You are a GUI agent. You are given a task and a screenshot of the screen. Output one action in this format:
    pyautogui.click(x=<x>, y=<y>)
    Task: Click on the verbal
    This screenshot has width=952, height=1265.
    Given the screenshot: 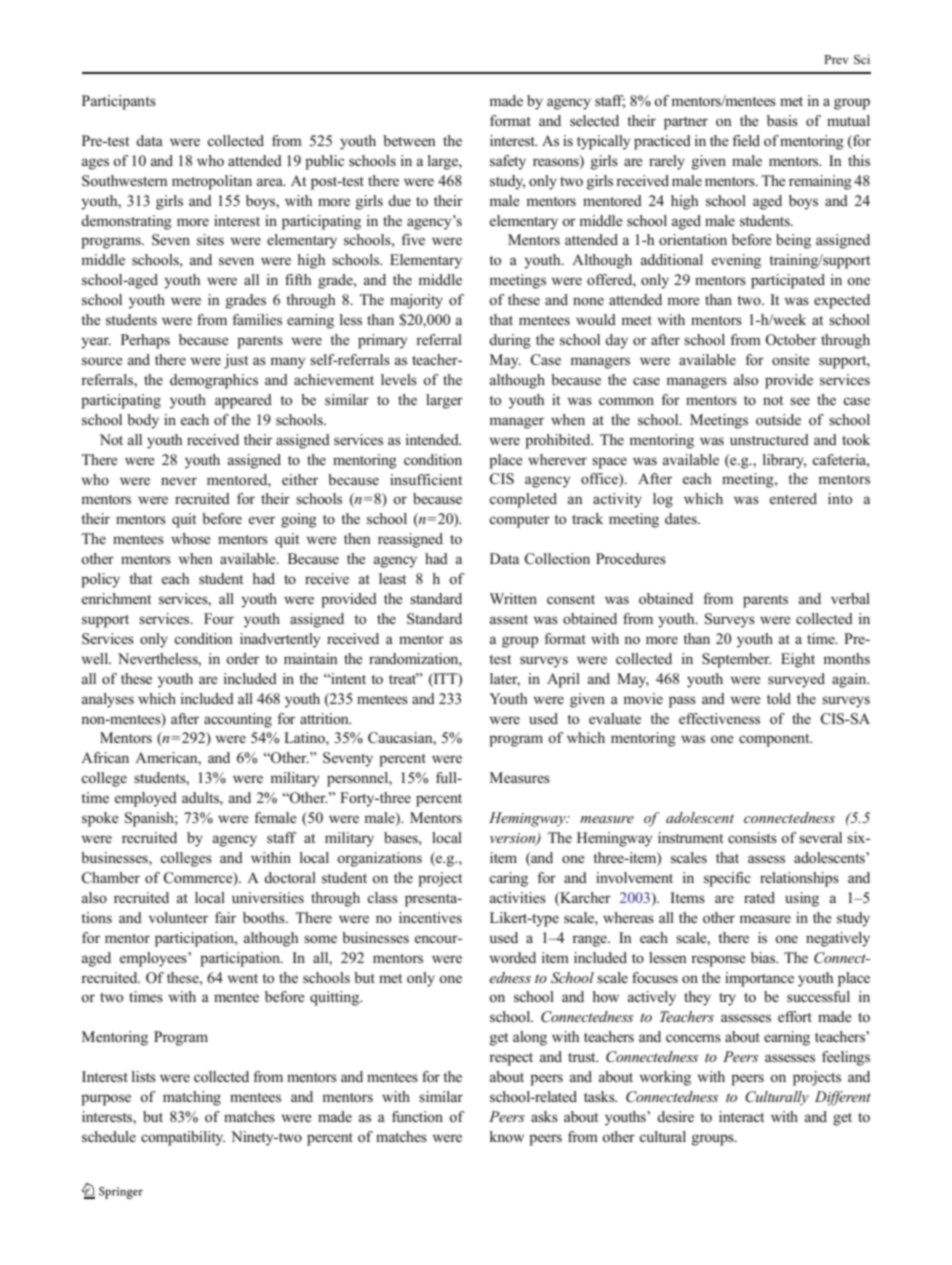 What is the action you would take?
    pyautogui.click(x=850, y=598)
